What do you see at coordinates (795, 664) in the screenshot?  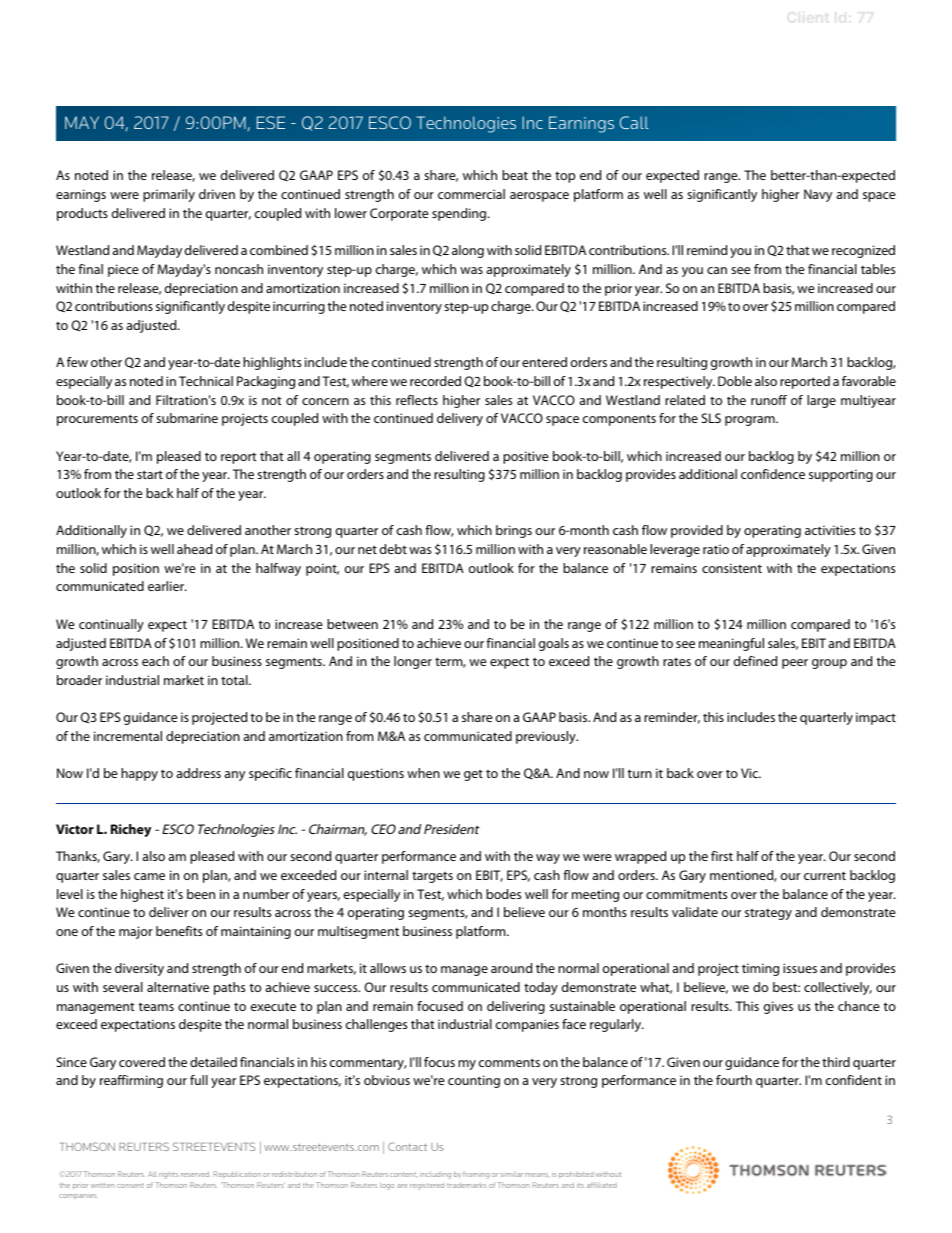 I see `peer` at bounding box center [795, 664].
